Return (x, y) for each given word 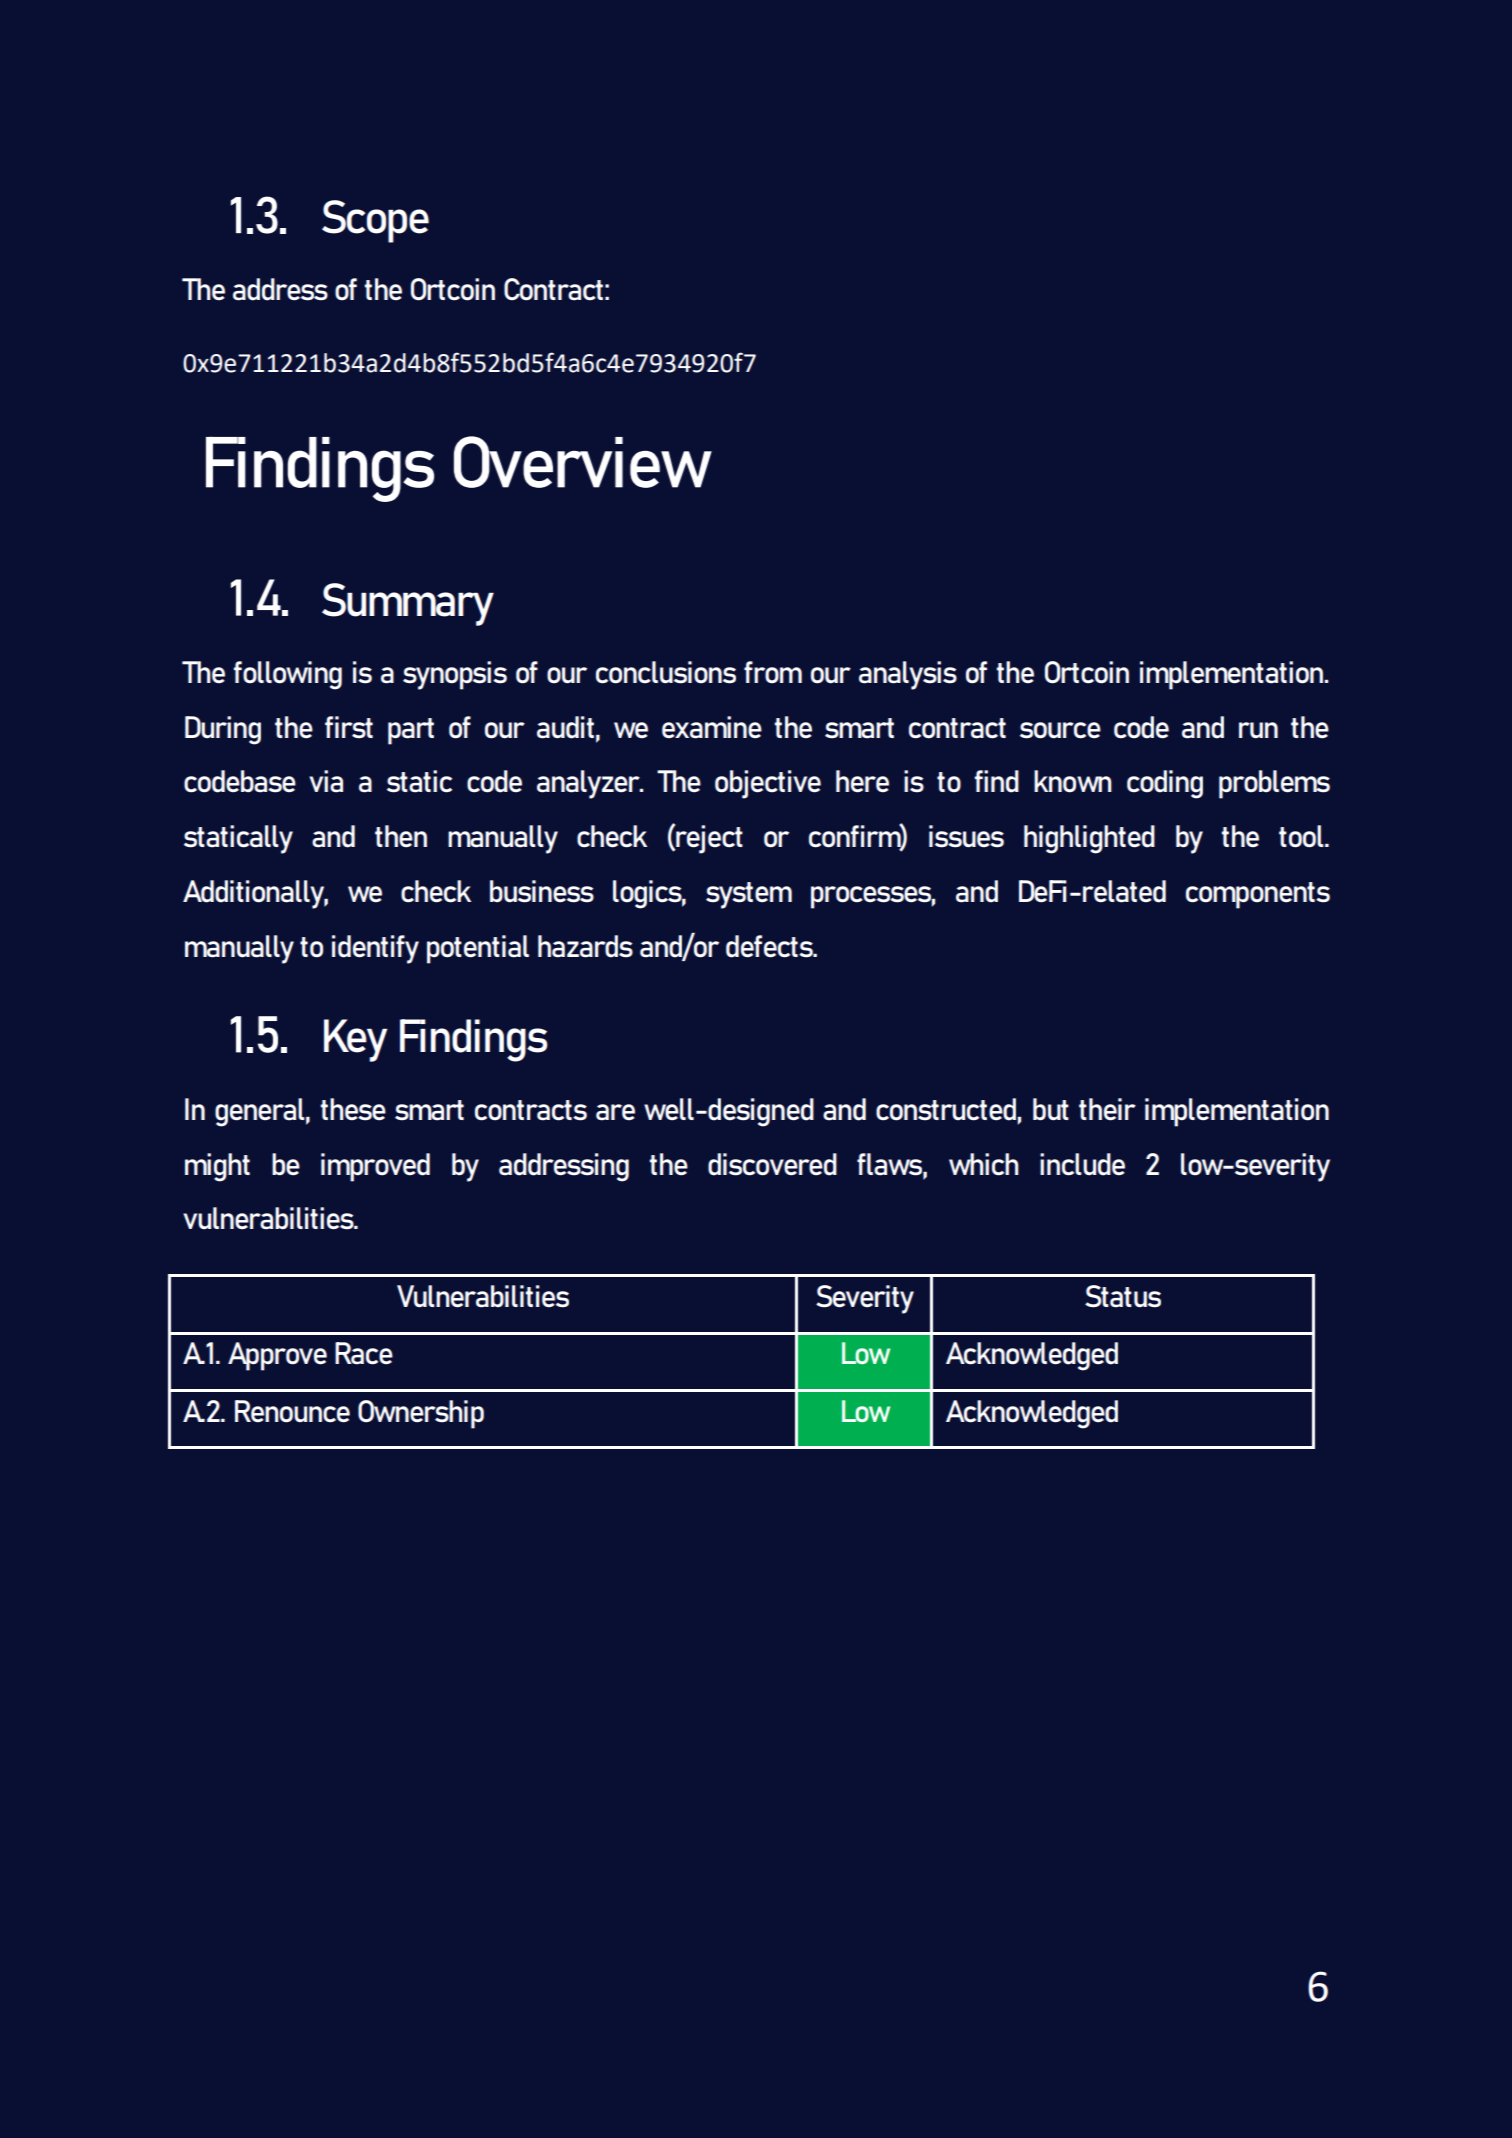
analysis (908, 675)
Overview (583, 462)
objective (768, 784)
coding (1165, 784)
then (401, 836)
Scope (375, 221)
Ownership (421, 1414)
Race (364, 1353)
